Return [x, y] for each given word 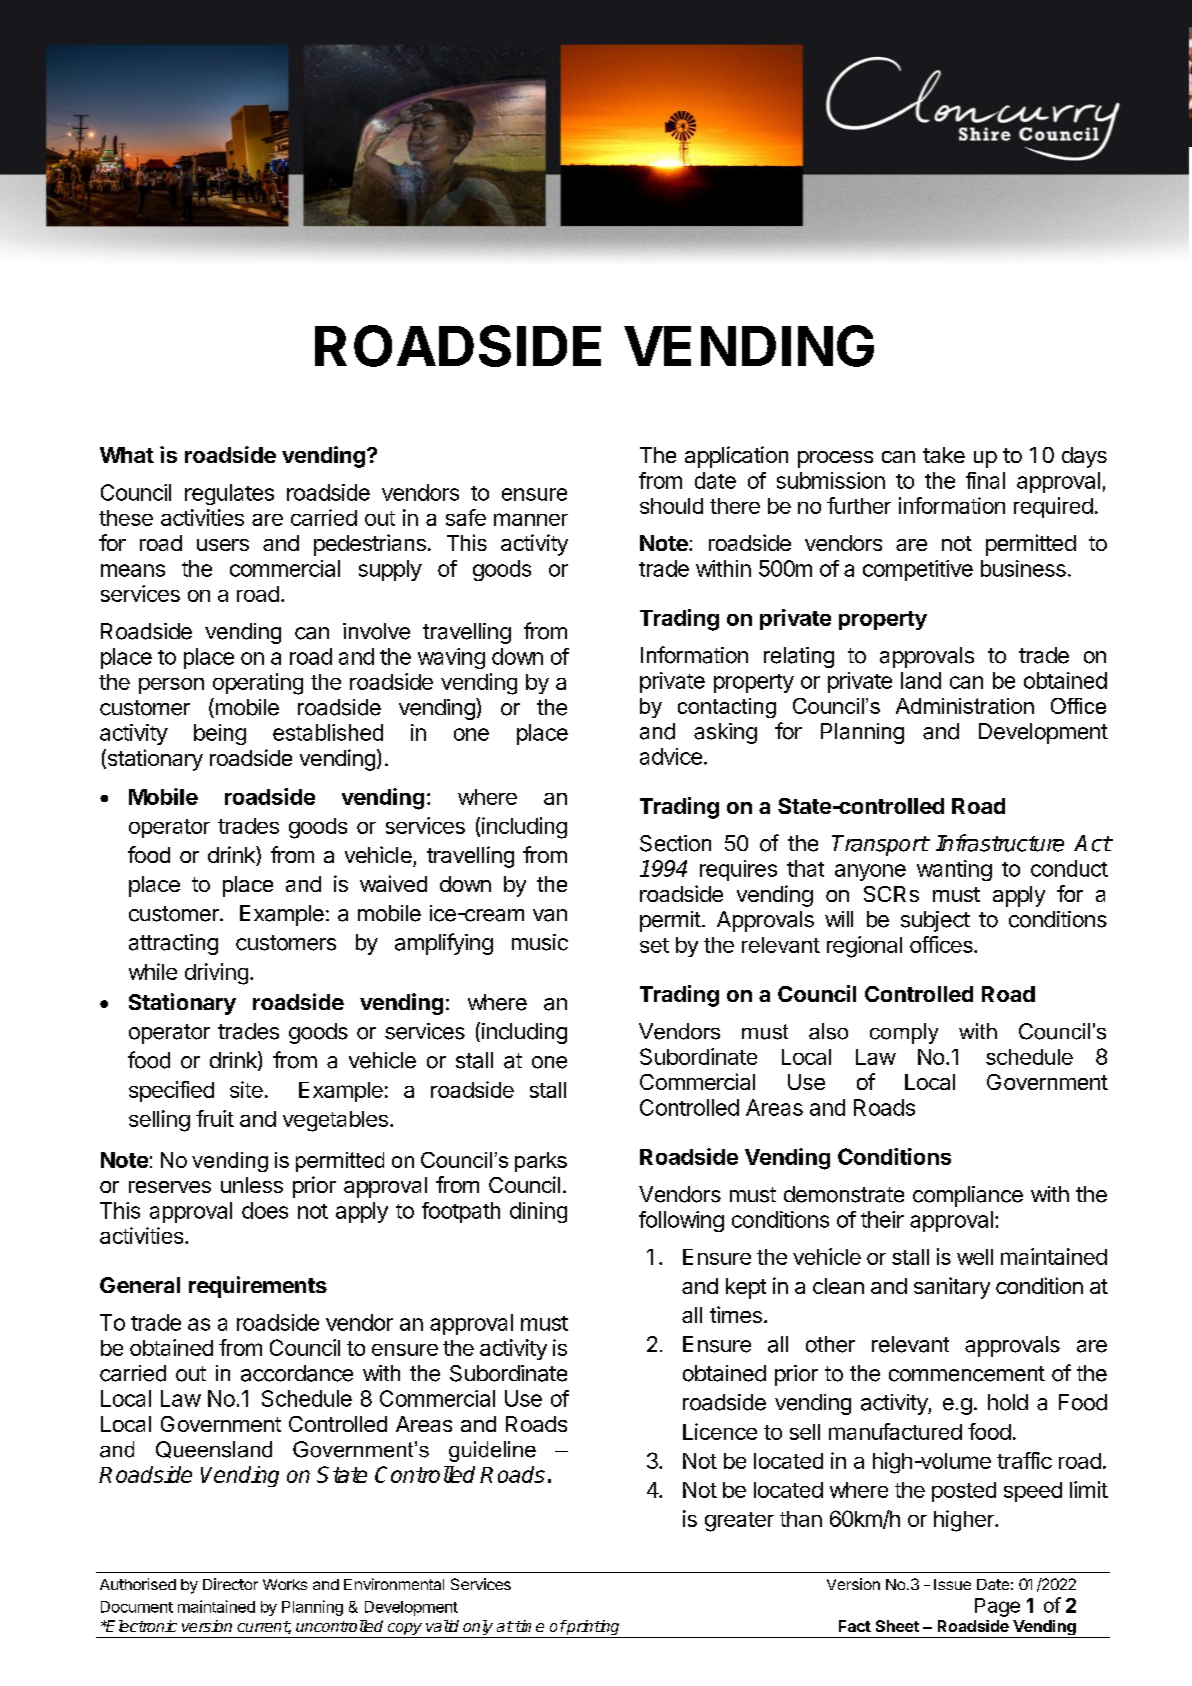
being [220, 734]
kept [746, 1288]
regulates [229, 494]
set [654, 945]
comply [904, 1033]
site [246, 1089]
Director [230, 1584]
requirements [258, 1287]
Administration [965, 706]
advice [671, 756]
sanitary [952, 1288]
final [985, 480]
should [671, 506]
